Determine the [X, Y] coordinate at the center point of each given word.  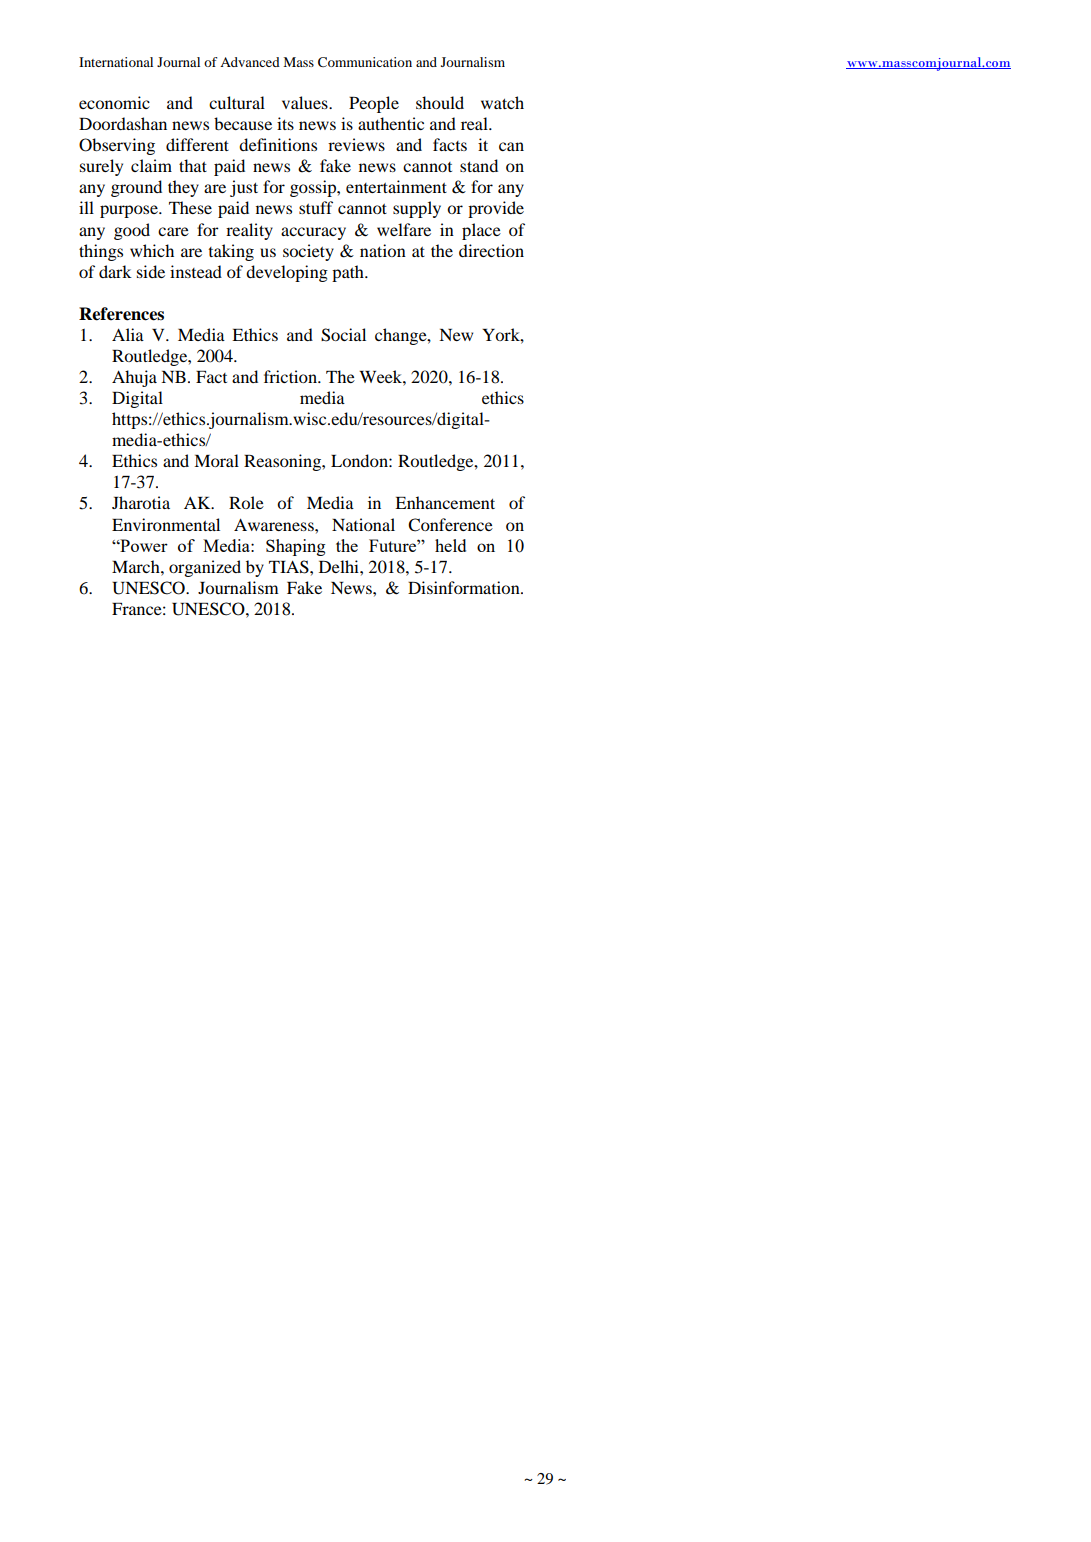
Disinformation [465, 587]
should [440, 102]
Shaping [295, 547]
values [306, 102]
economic [114, 102]
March [137, 566]
